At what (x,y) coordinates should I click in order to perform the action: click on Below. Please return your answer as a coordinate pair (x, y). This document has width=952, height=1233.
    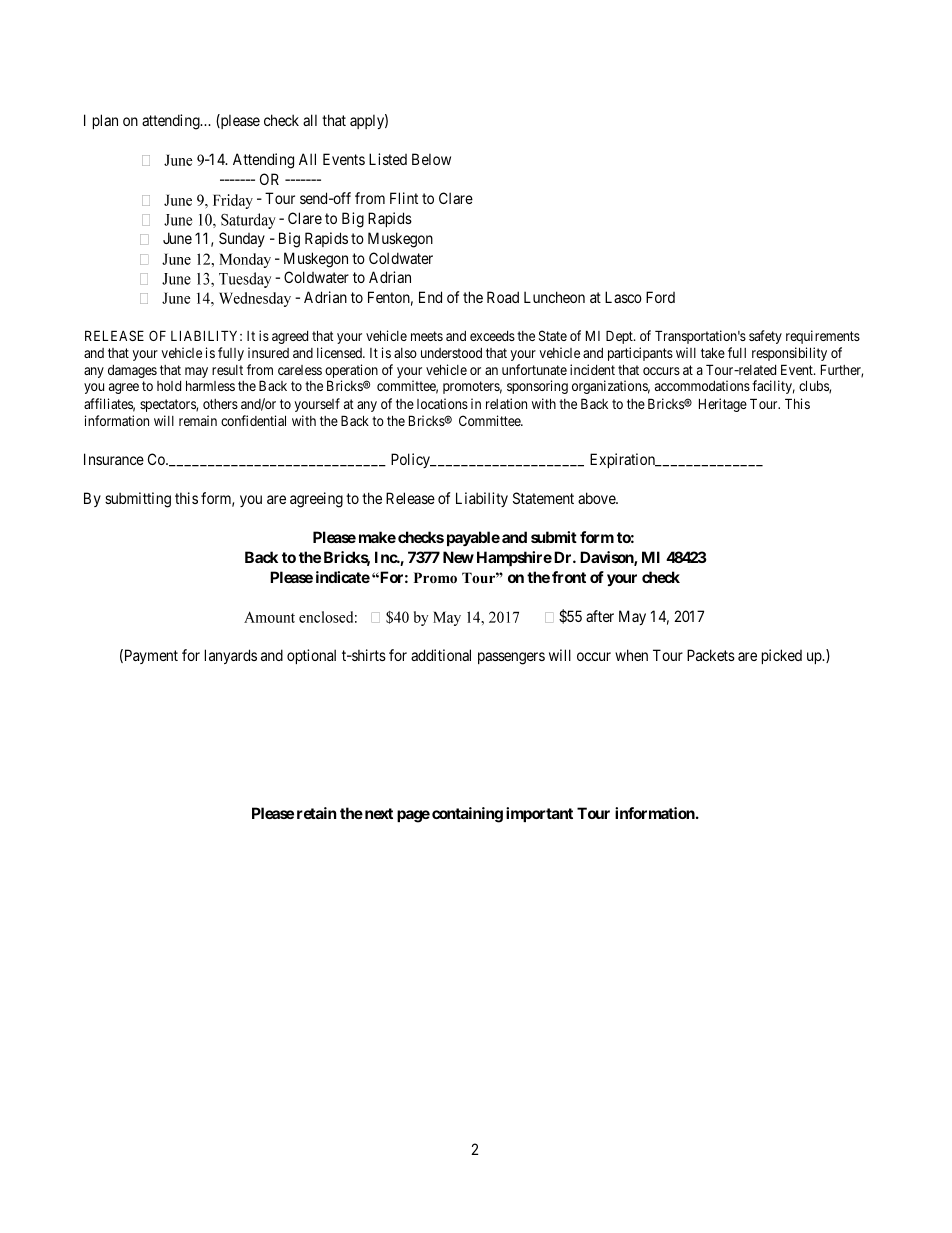
    Looking at the image, I should click on (431, 159).
